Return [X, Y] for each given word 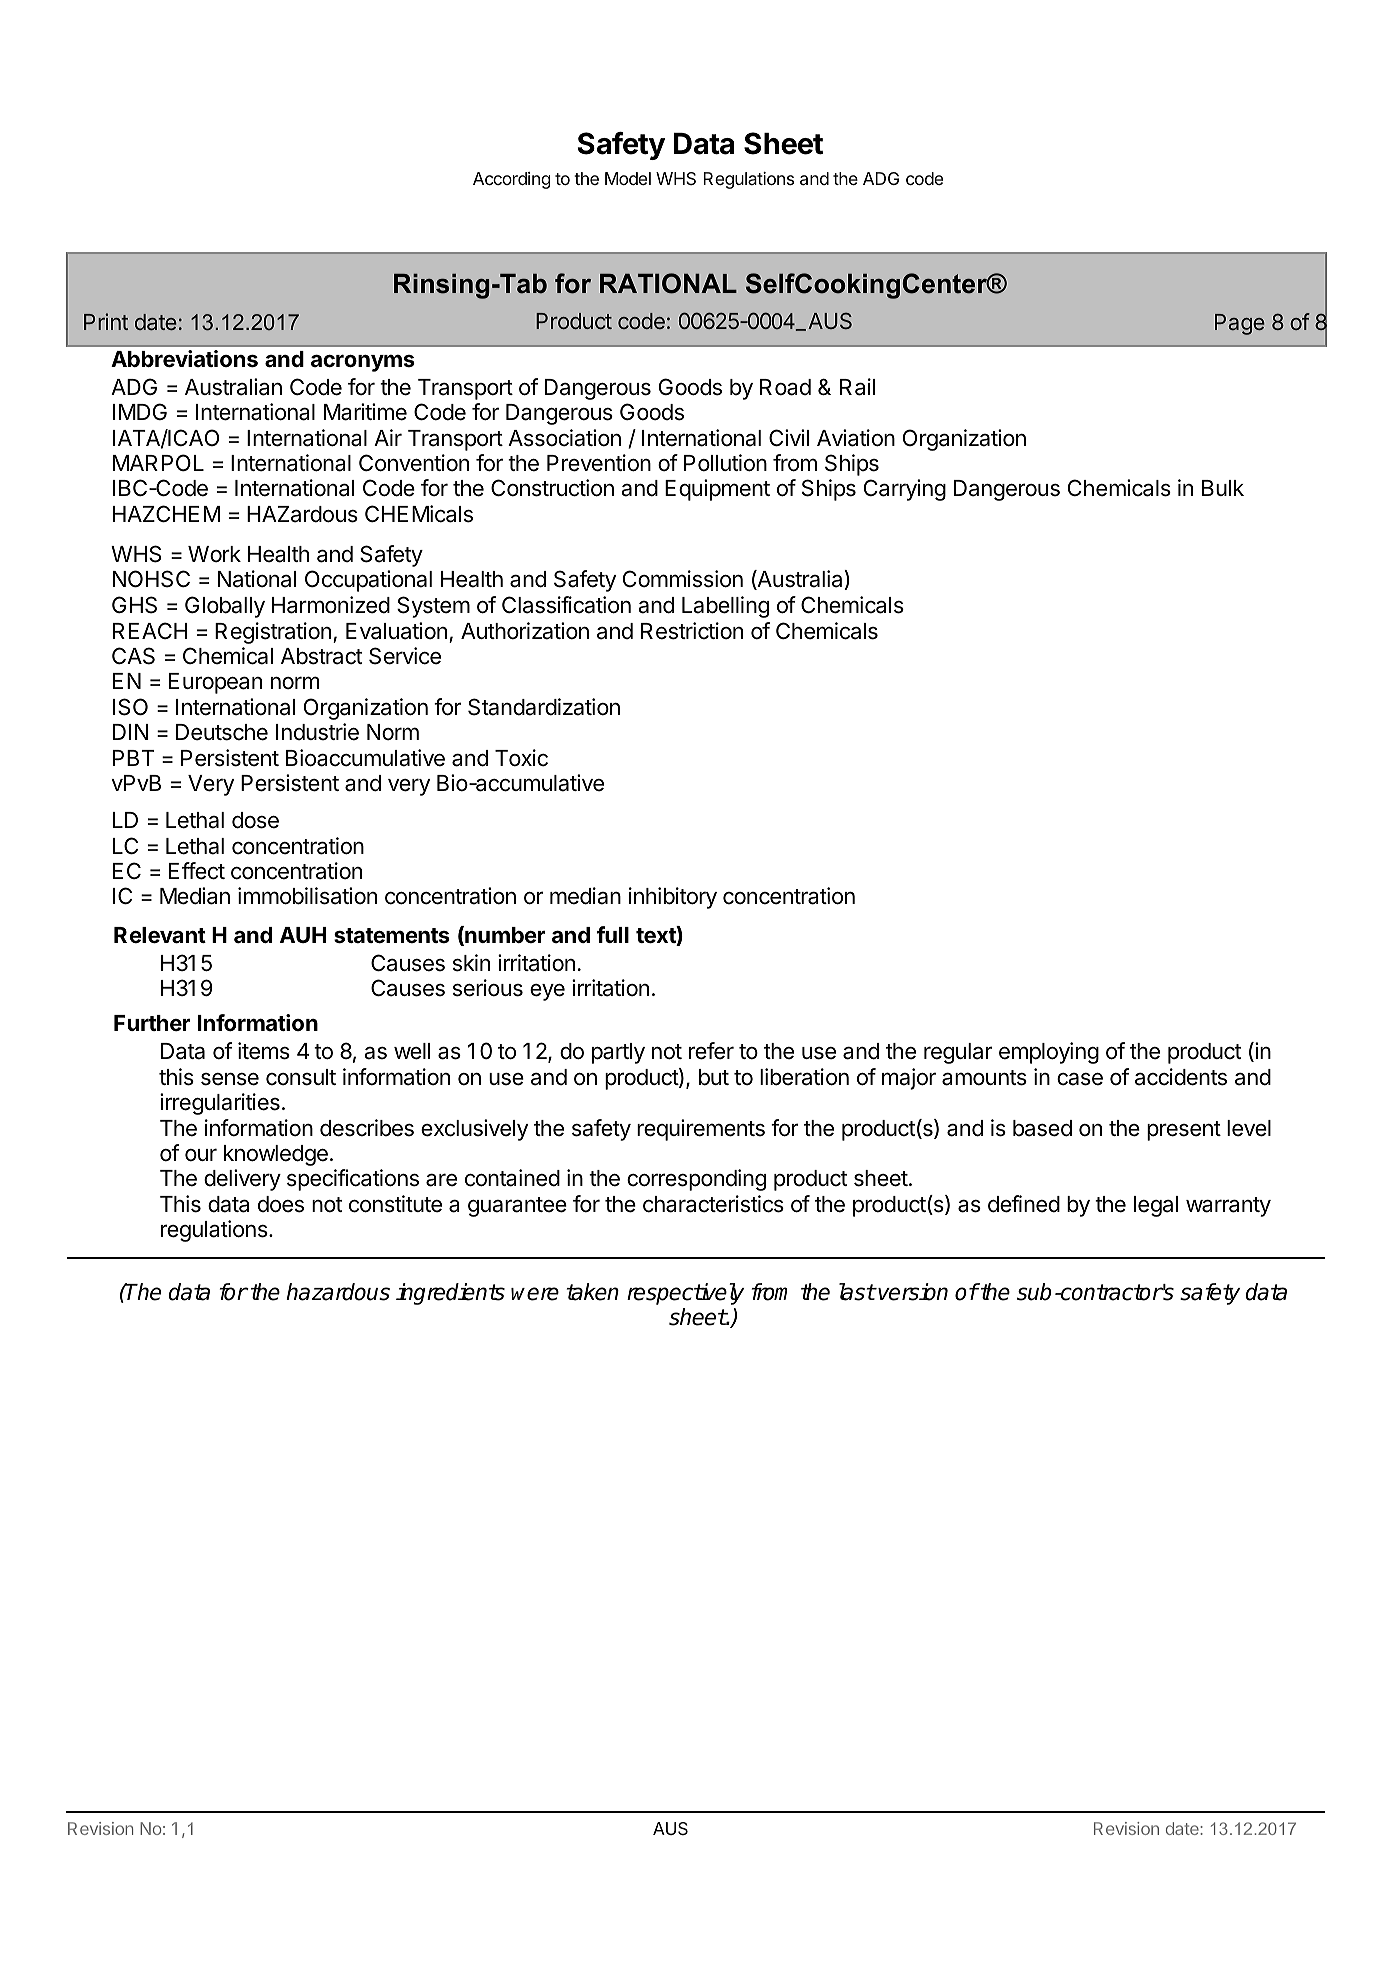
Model [628, 178]
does [281, 1204]
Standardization [544, 707]
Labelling [725, 607]
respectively [685, 1294]
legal [1156, 1206]
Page [1240, 324]
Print [106, 321]
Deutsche [222, 732]
